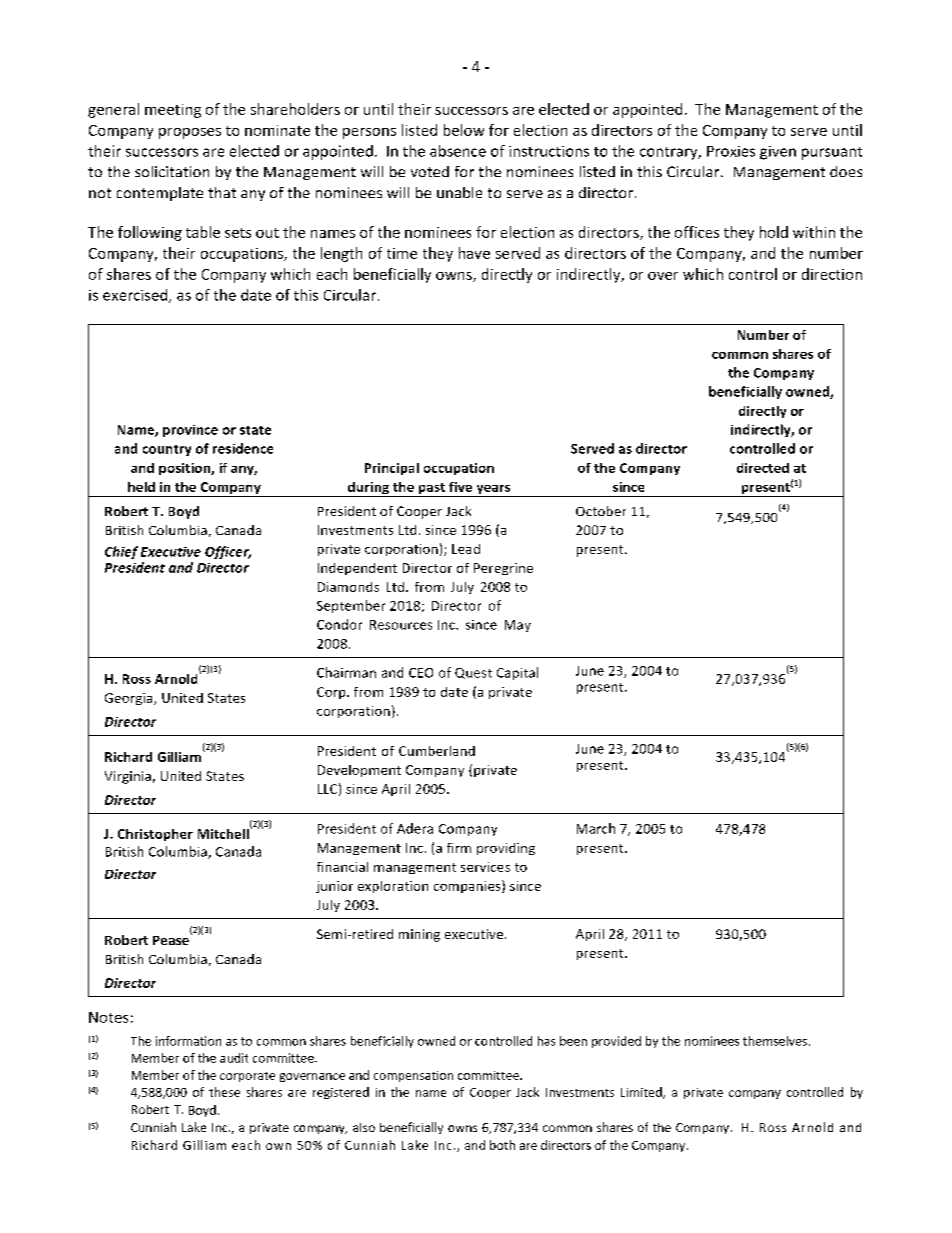 The image size is (952, 1233). Describe the element at coordinates (224, 1092) in the page. I see `these` at that location.
